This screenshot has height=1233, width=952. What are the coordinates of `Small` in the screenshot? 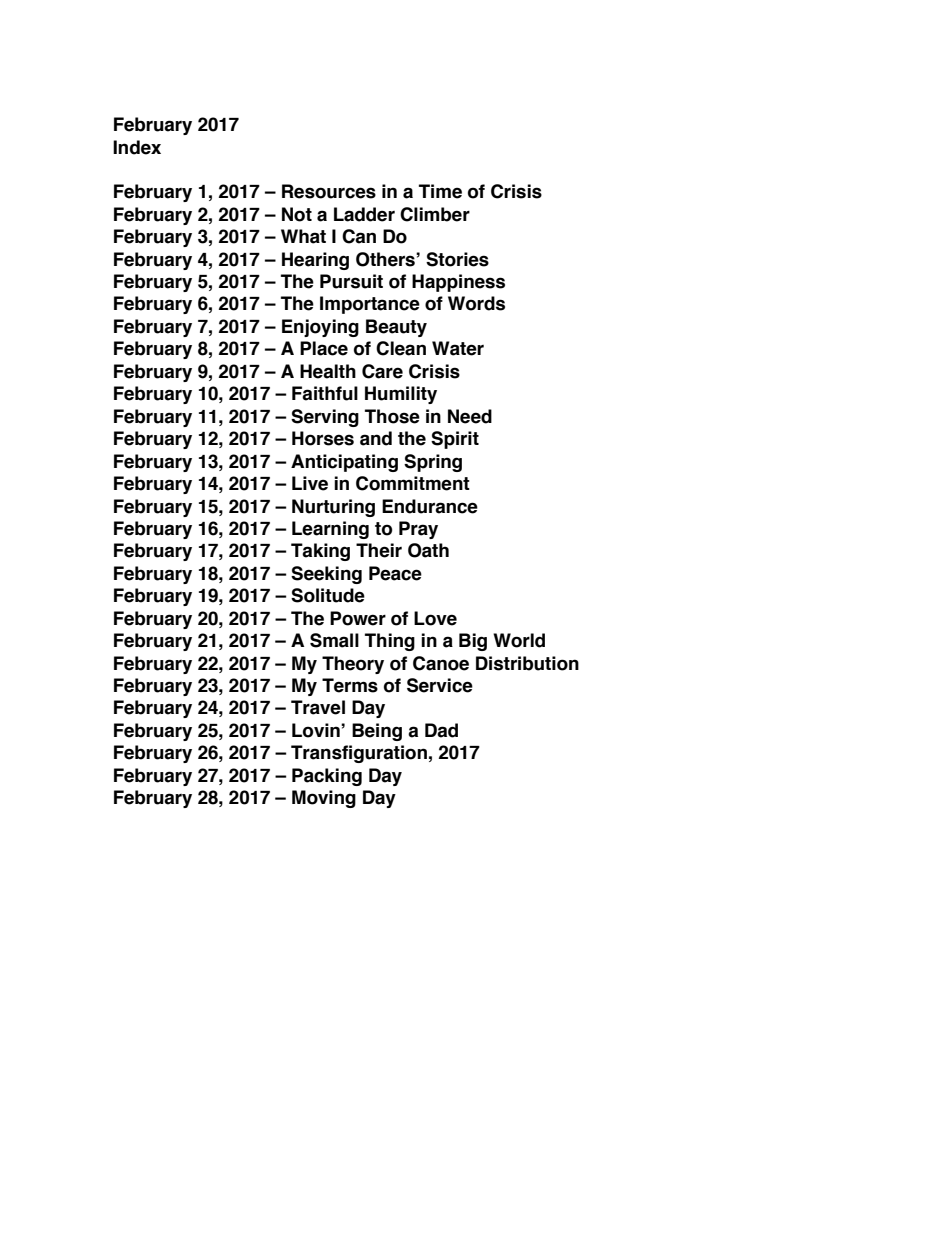 It's located at (334, 640).
